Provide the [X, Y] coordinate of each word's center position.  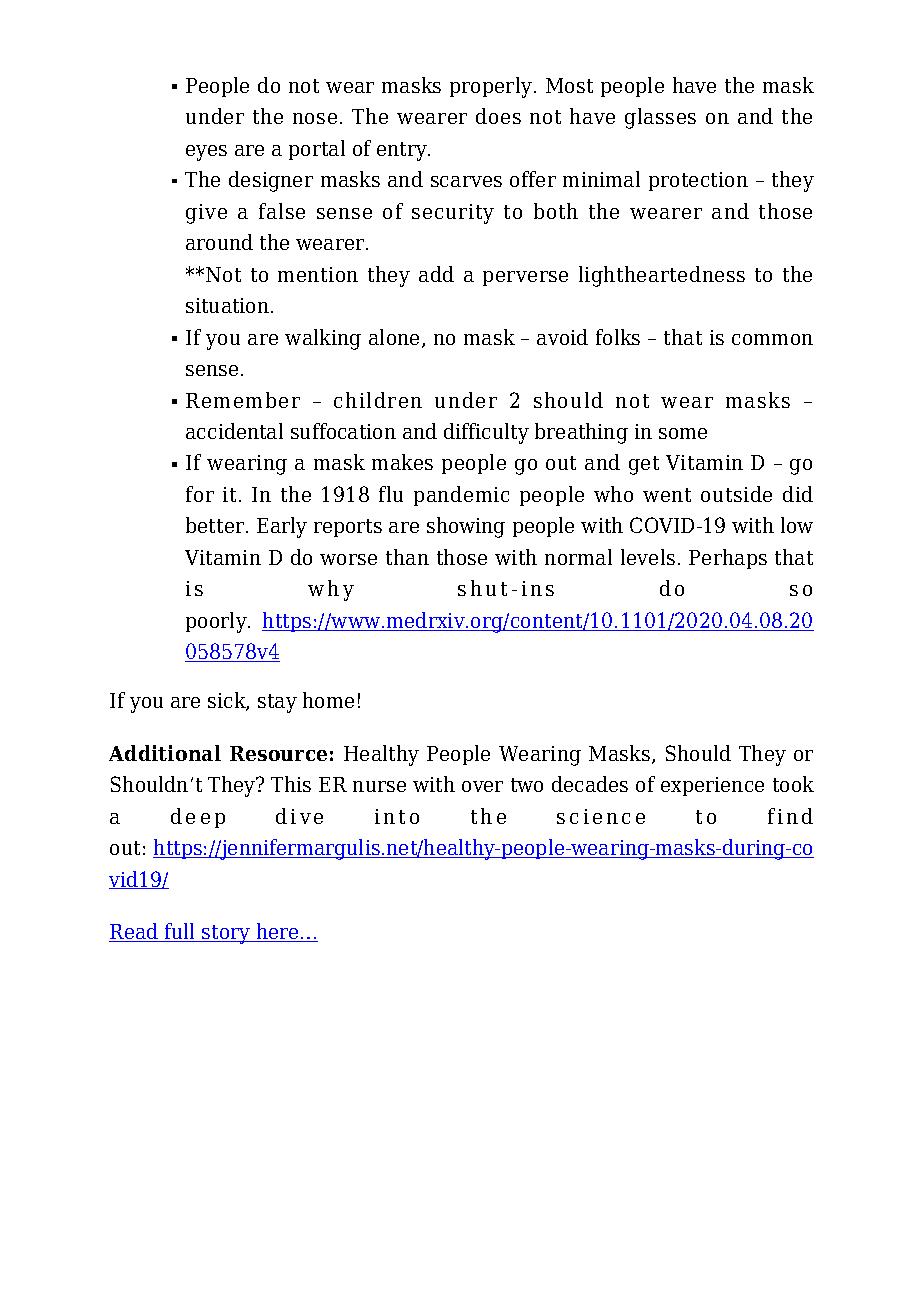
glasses [660, 118]
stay [277, 703]
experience [712, 786]
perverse [525, 278]
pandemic [461, 496]
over [482, 786]
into [397, 816]
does [498, 116]
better [216, 525]
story [226, 934]
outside [736, 494]
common [772, 339]
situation [227, 305]
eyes [206, 153]
